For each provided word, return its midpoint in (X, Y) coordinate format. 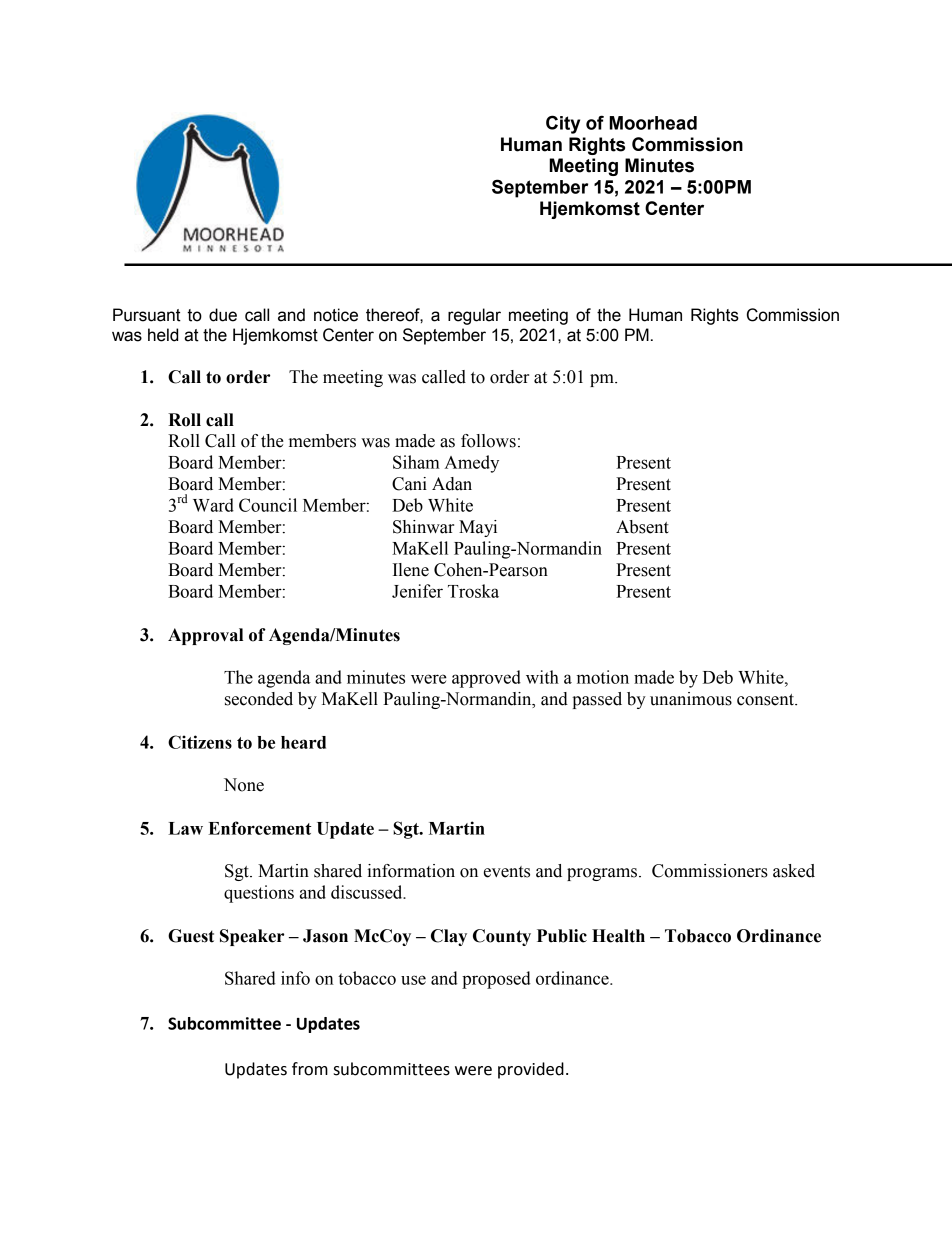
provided (531, 1070)
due (223, 315)
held (163, 335)
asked (794, 871)
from (310, 1069)
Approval (205, 636)
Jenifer (417, 591)
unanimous (691, 699)
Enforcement (260, 828)
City (563, 124)
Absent (642, 527)
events (507, 872)
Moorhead (653, 123)
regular (474, 316)
